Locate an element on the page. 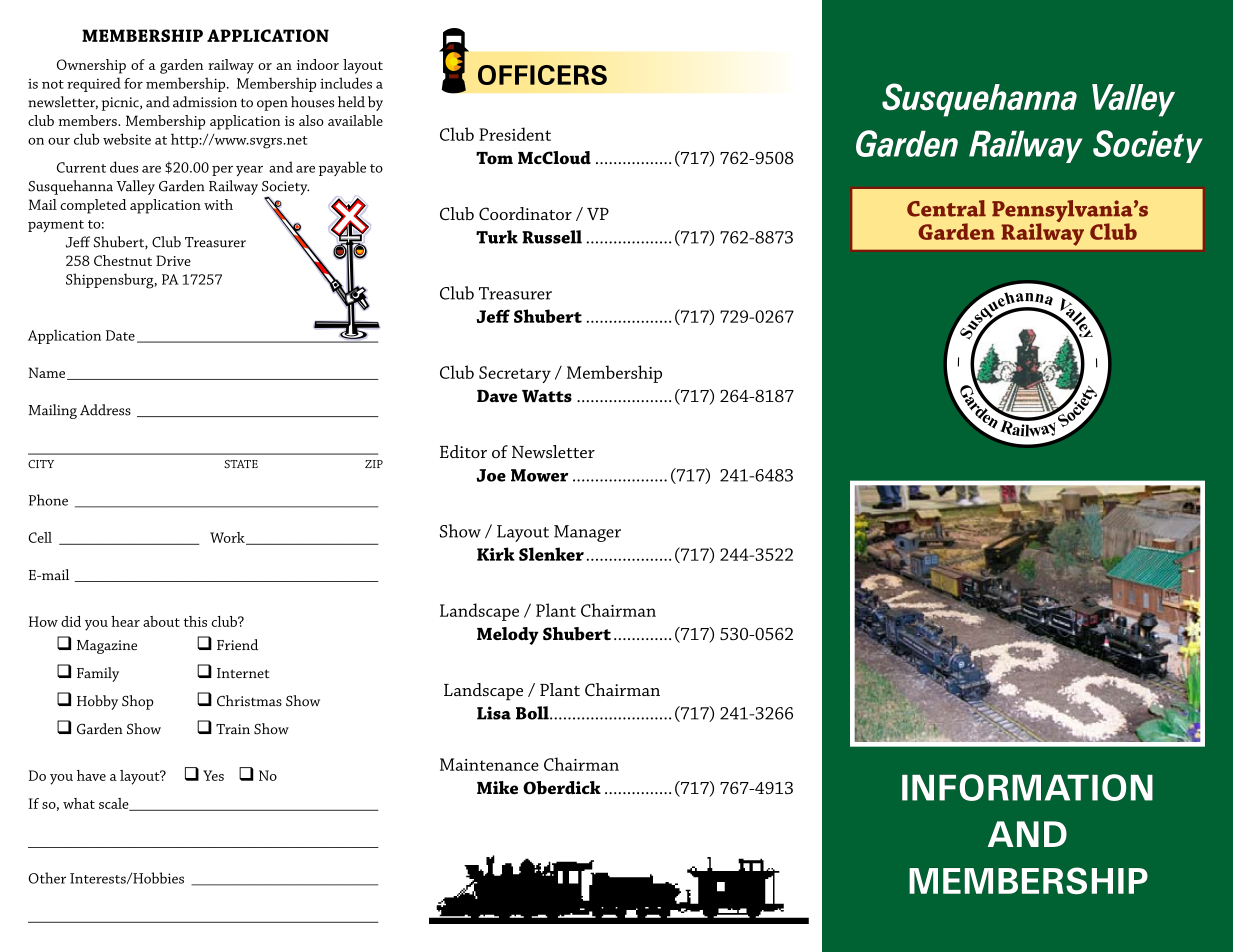  Magazine is located at coordinates (107, 647).
